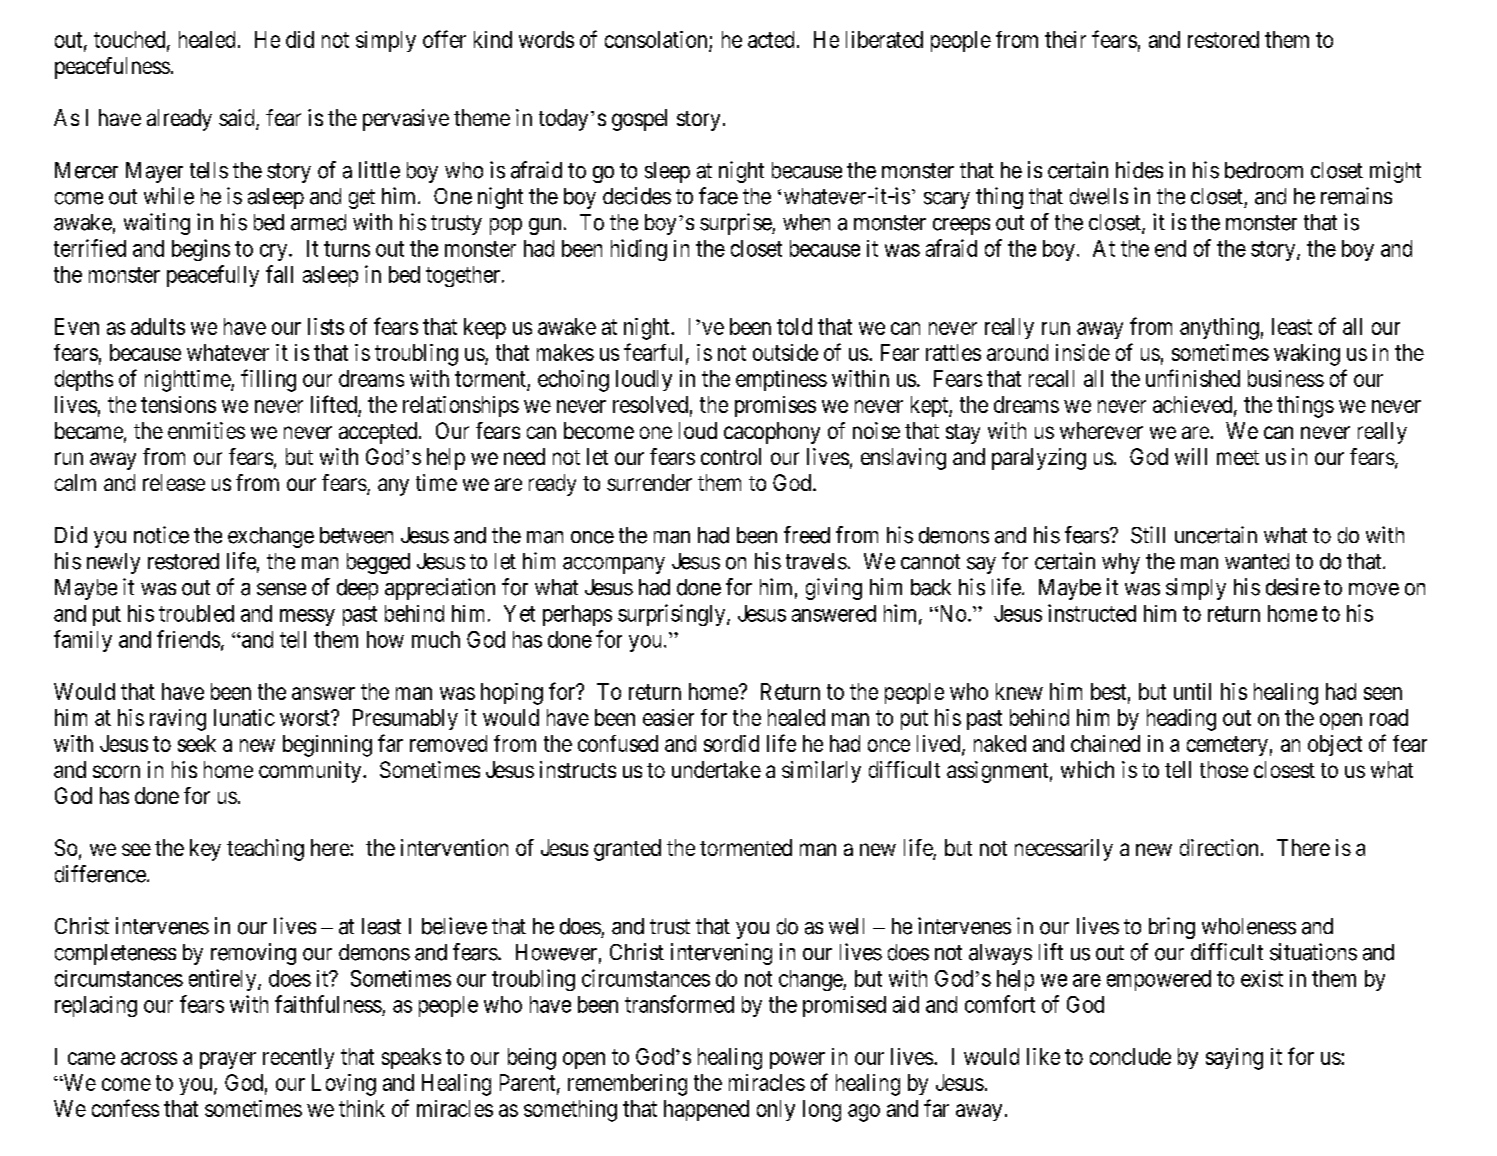 Image resolution: width=1497 pixels, height=1156 pixels. Describe the element at coordinates (771, 39) in the image. I see `acted` at that location.
